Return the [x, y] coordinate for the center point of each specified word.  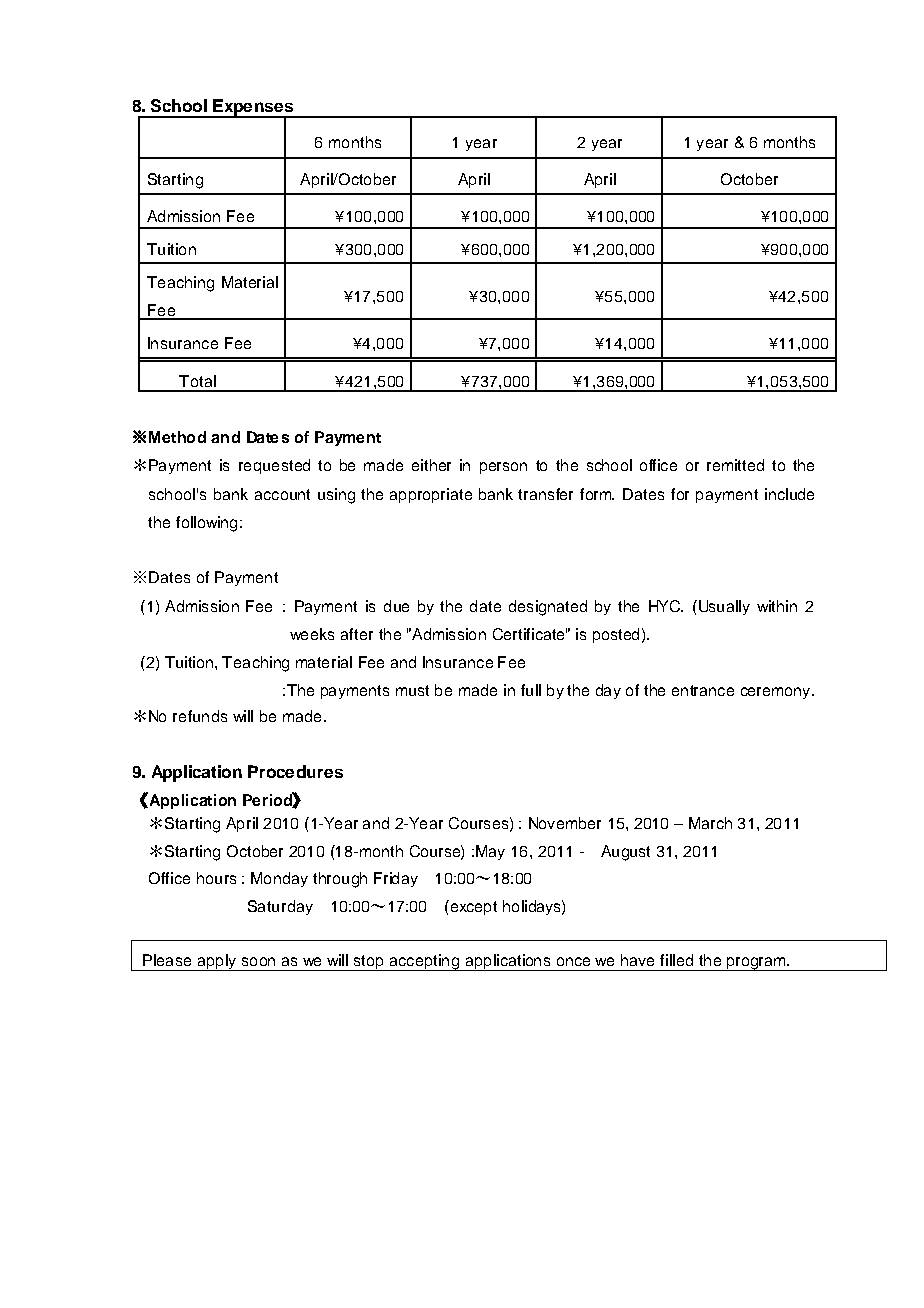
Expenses [253, 108]
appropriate [431, 495]
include [789, 494]
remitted [735, 465]
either [431, 465]
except [472, 907]
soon [258, 961]
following [206, 524]
